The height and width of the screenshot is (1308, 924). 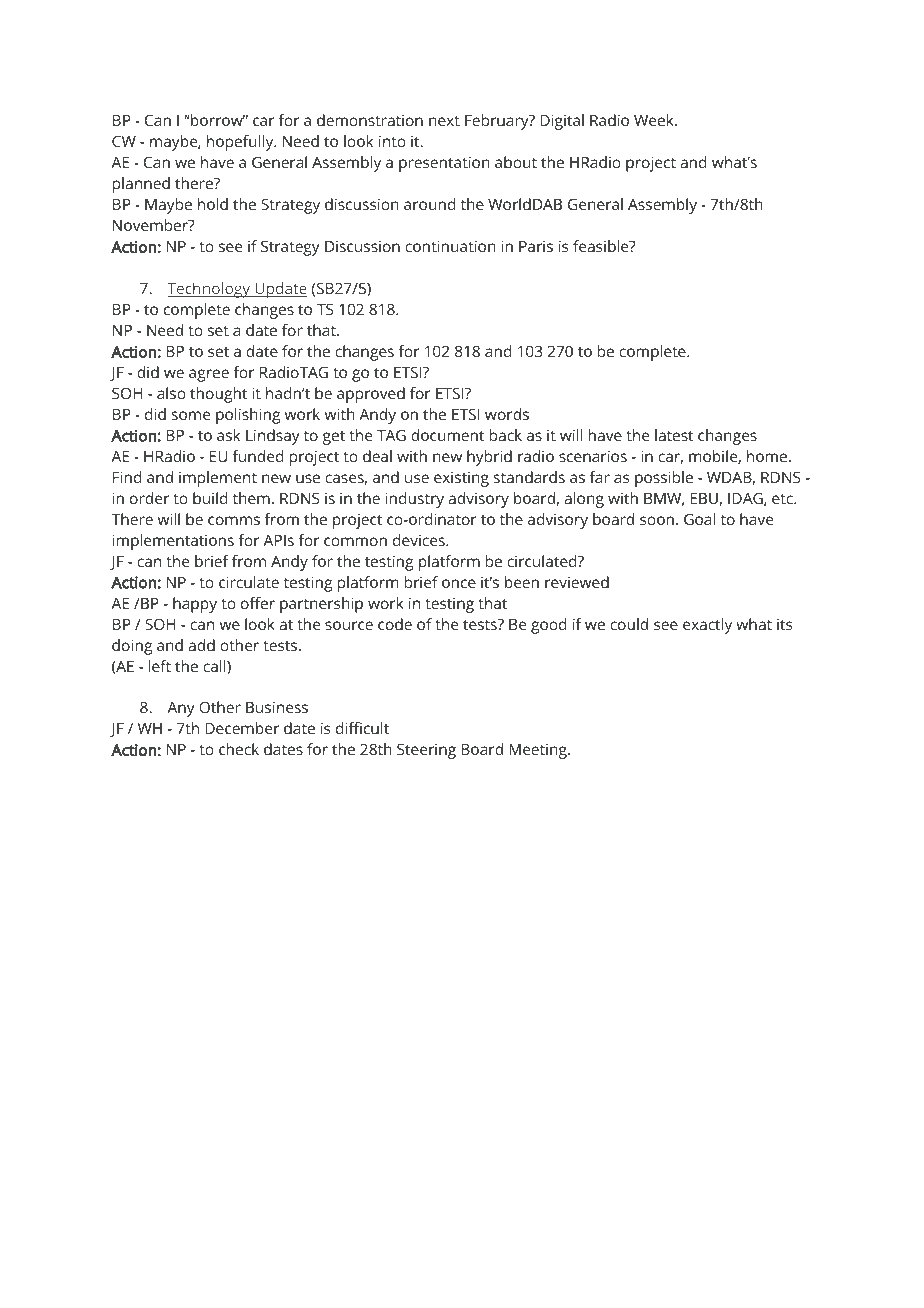 I want to click on existing, so click(x=461, y=479).
